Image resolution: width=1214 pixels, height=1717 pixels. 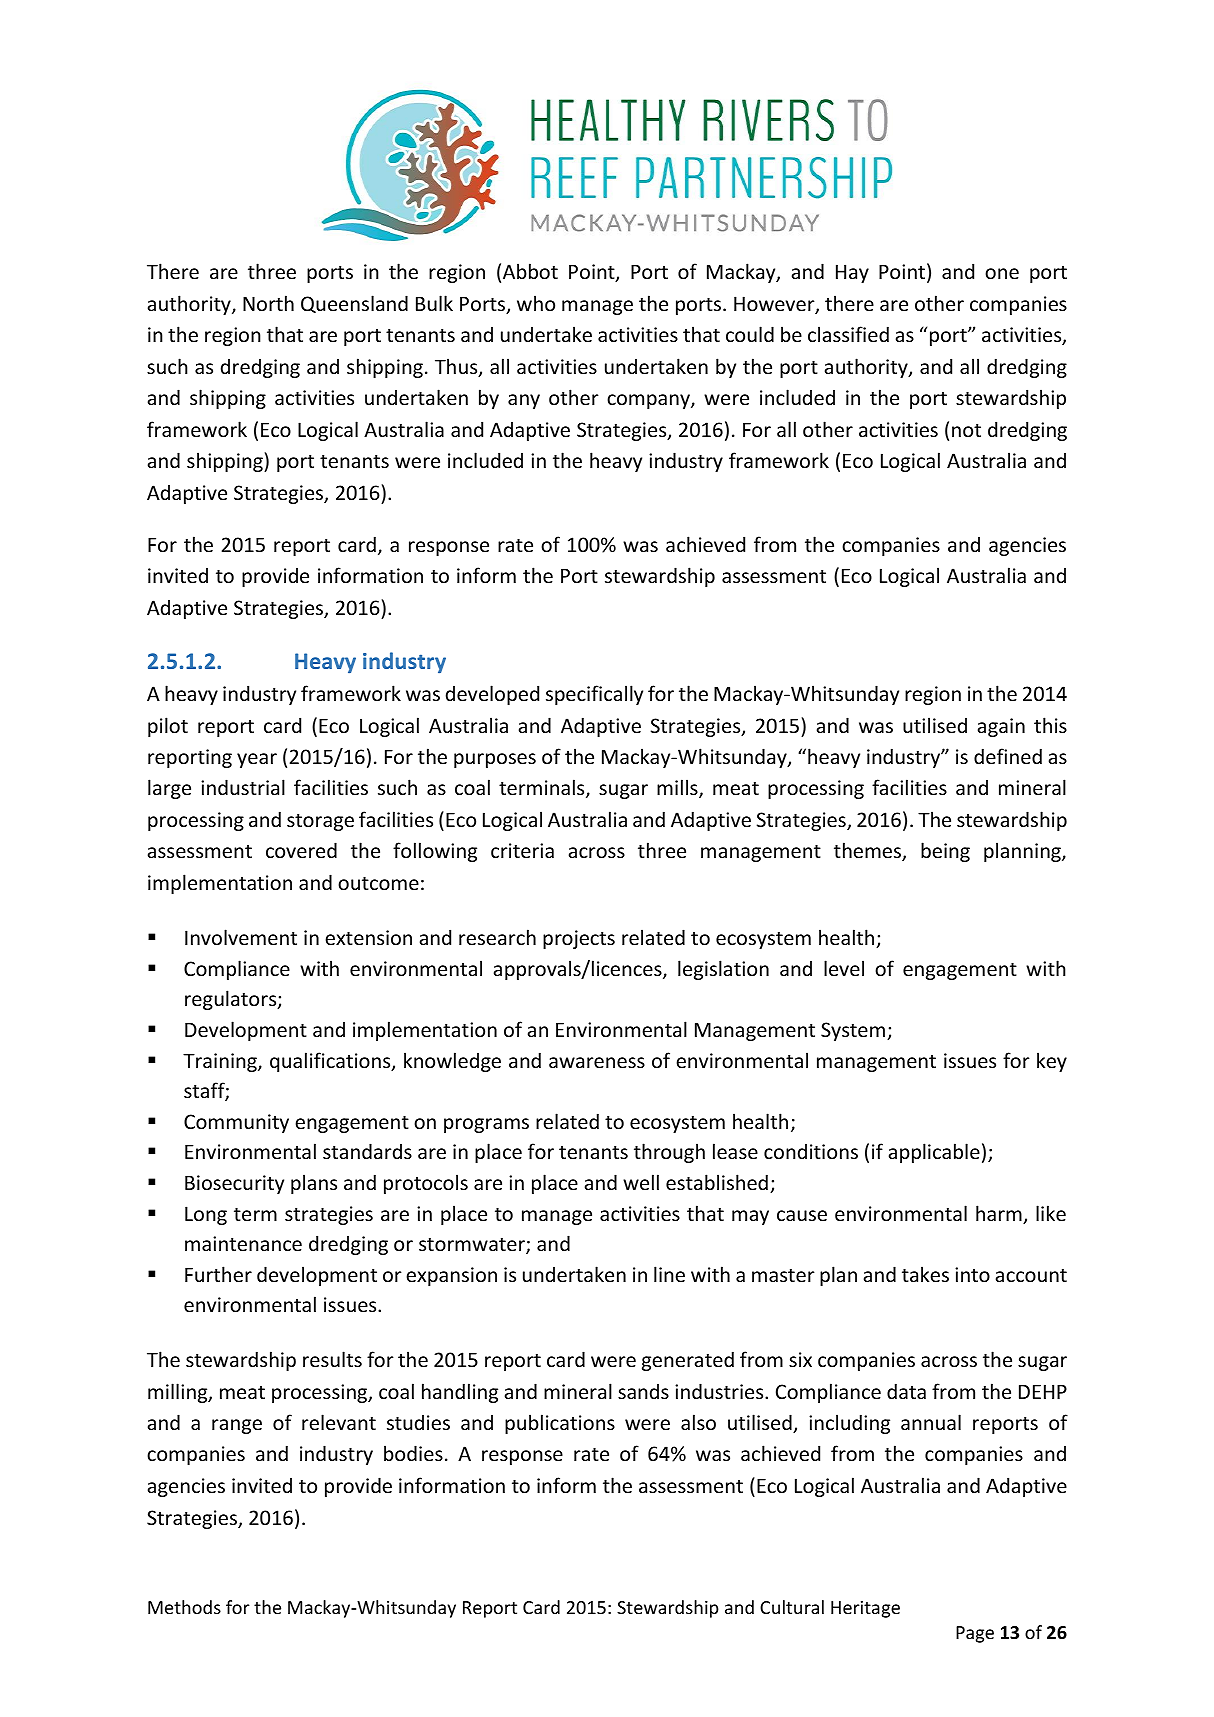 I want to click on projects, so click(x=579, y=939).
